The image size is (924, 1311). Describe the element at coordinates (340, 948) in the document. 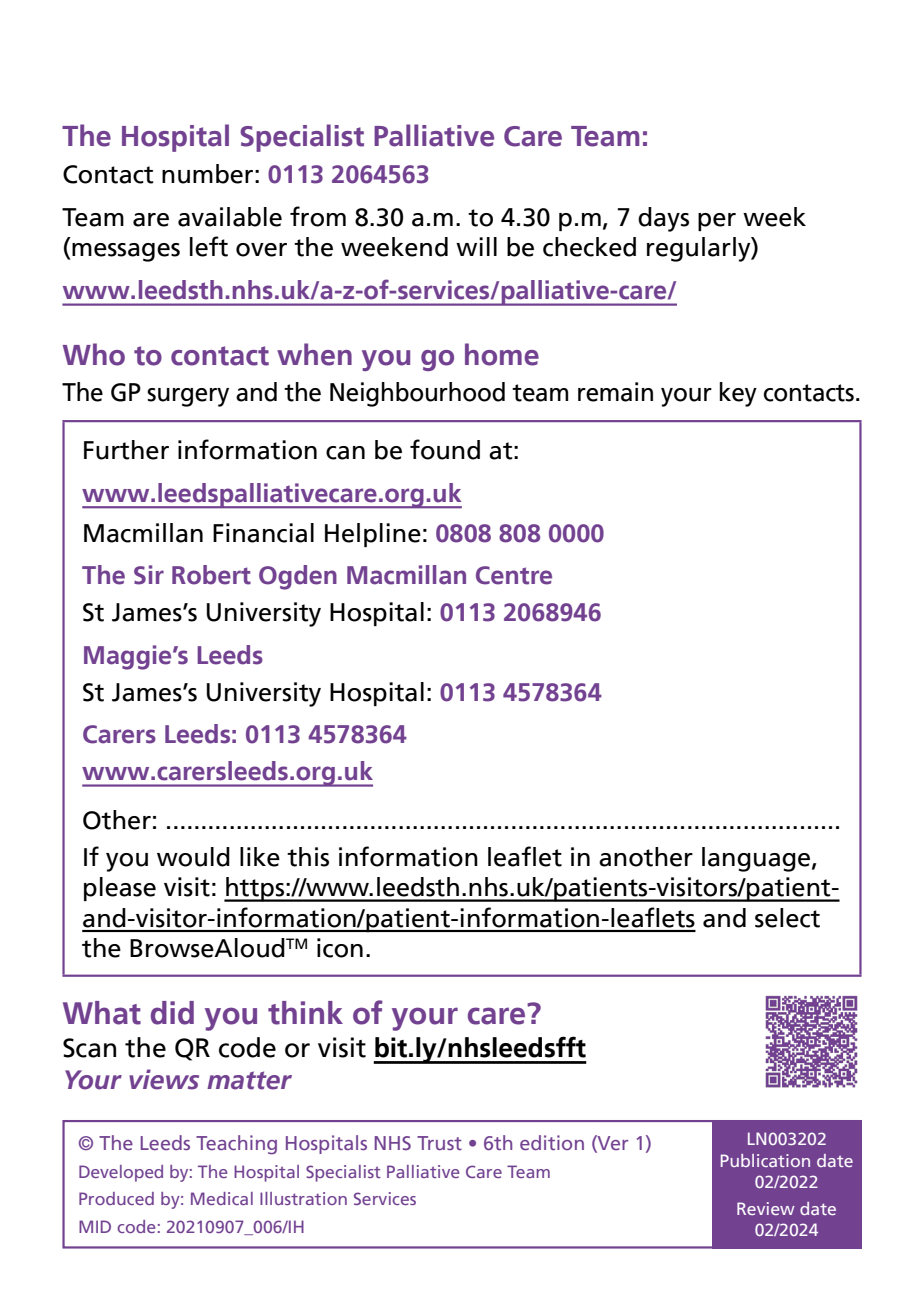

I see `icon` at that location.
